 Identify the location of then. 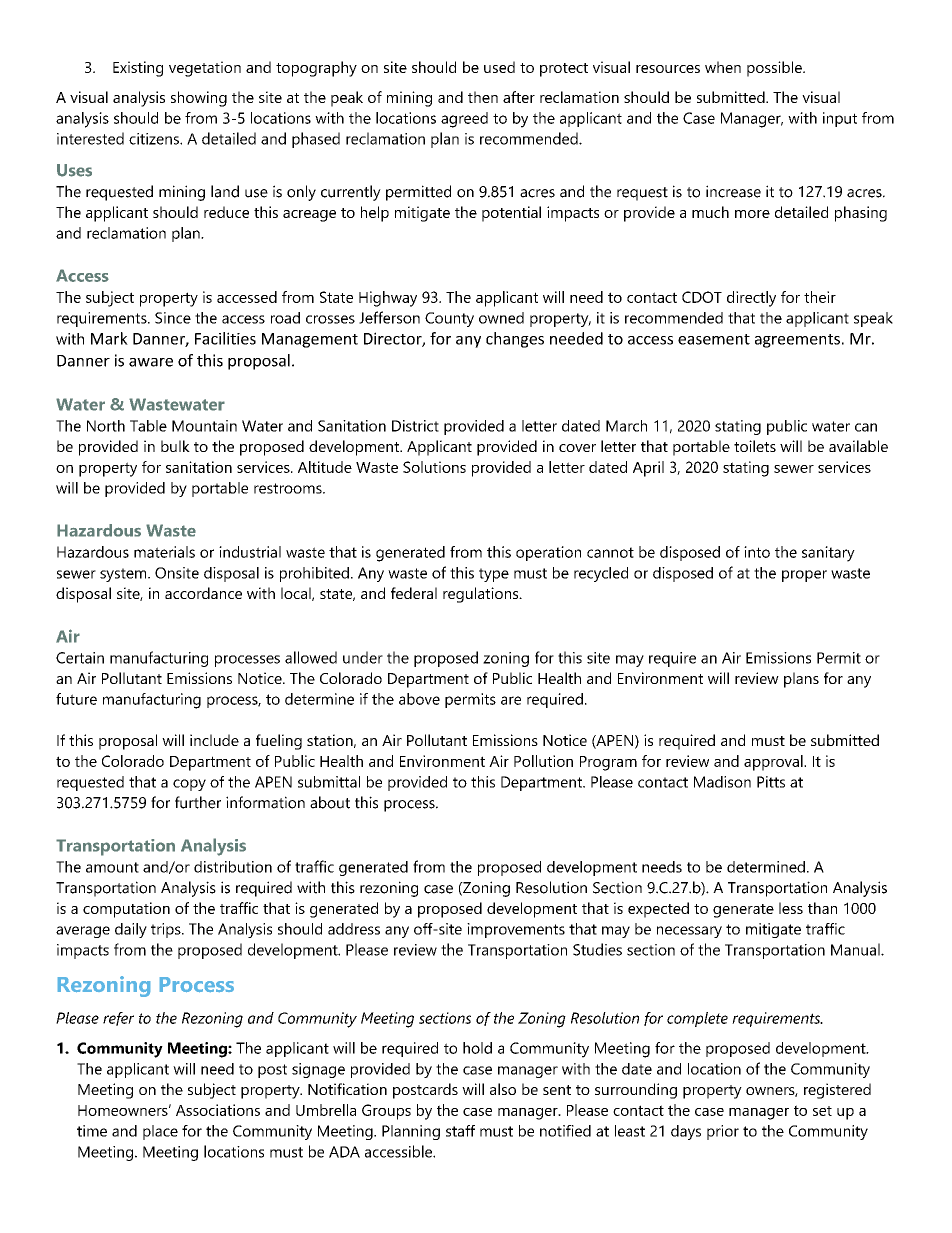
(483, 97).
